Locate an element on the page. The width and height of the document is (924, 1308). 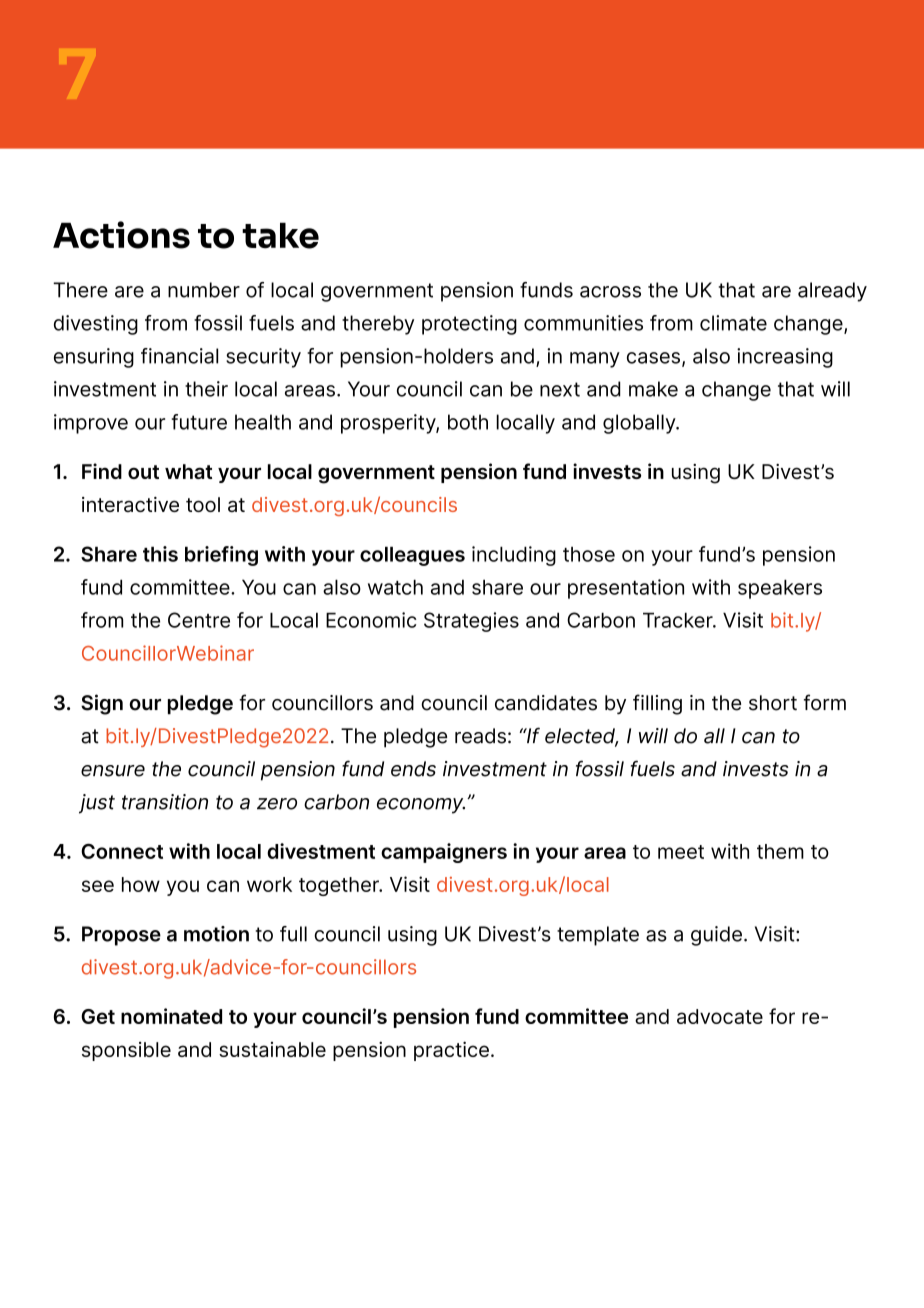
ends is located at coordinates (413, 769).
